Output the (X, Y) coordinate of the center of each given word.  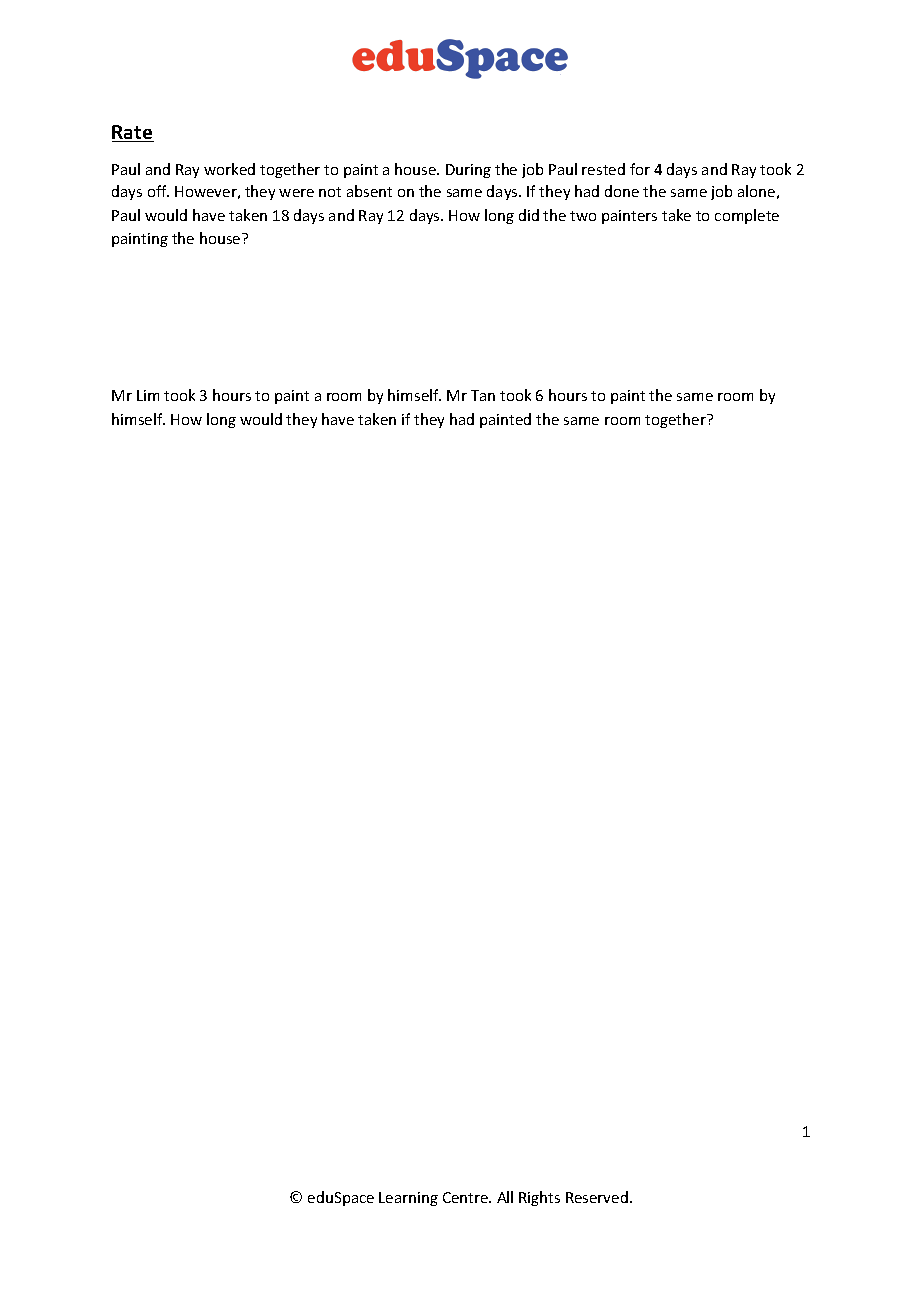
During (468, 171)
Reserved (597, 1197)
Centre (467, 1197)
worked (229, 169)
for (640, 169)
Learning (408, 1199)
